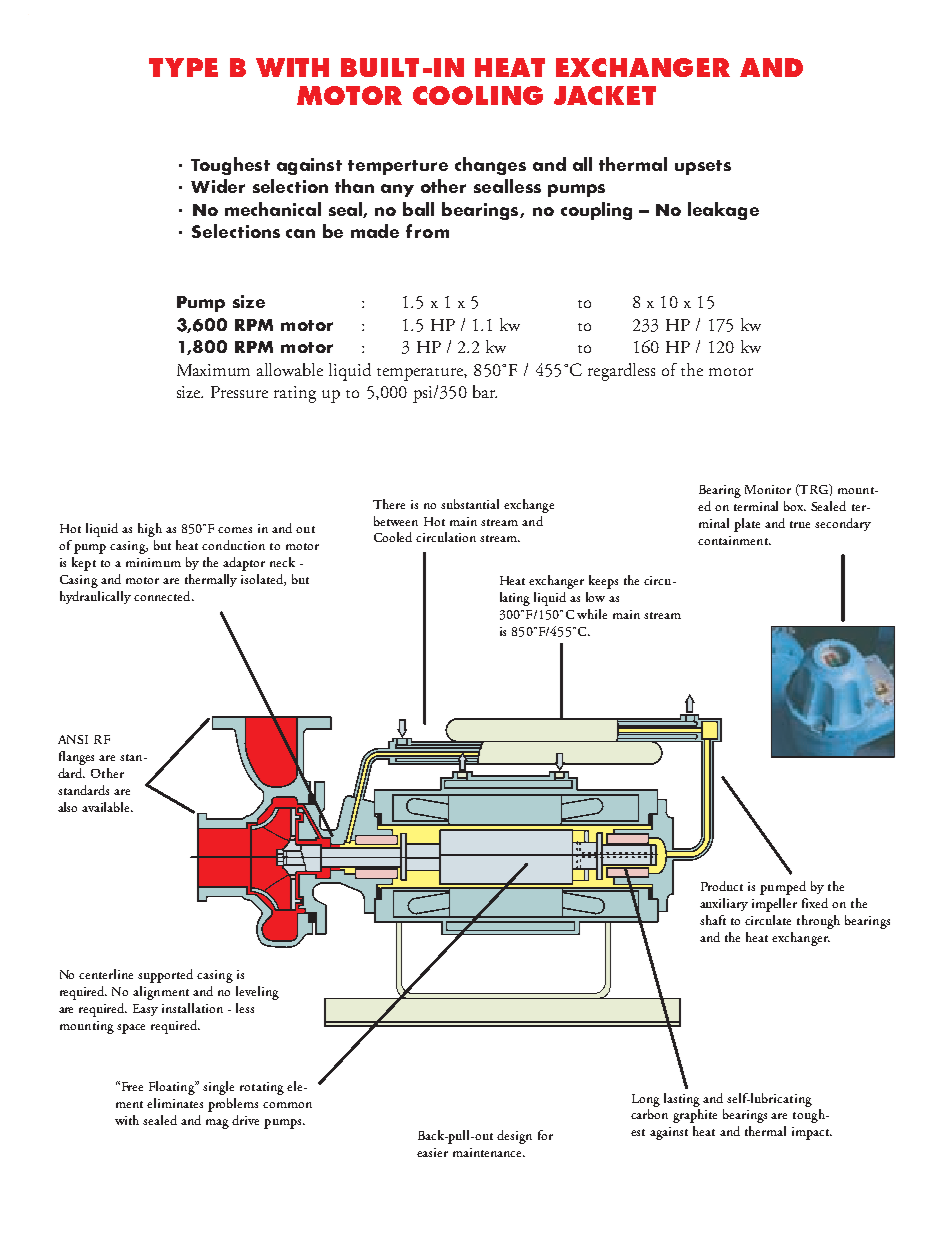 The image size is (952, 1233). Describe the element at coordinates (695, 1116) in the screenshot. I see `graphite` at that location.
